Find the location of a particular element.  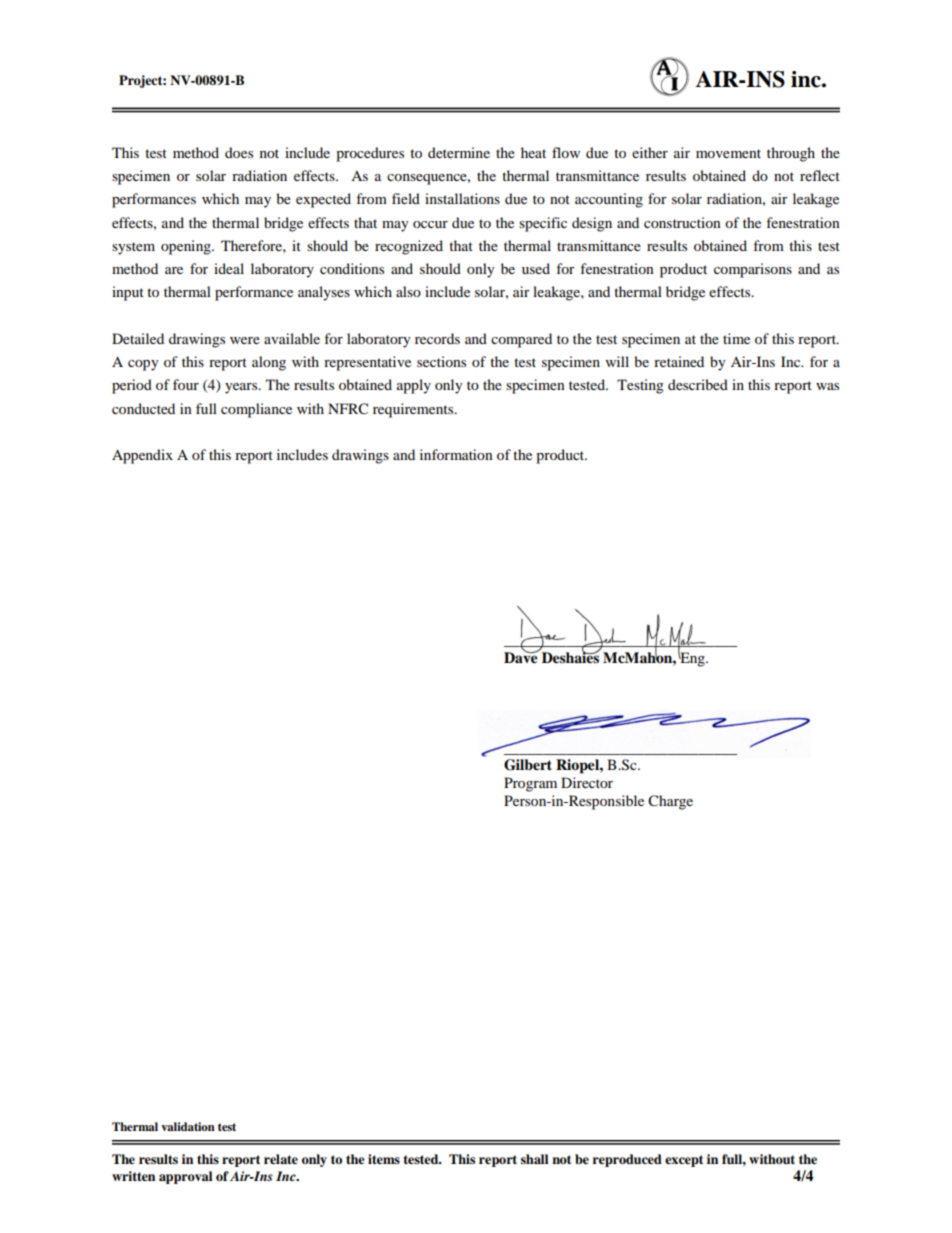

movement is located at coordinates (728, 153).
